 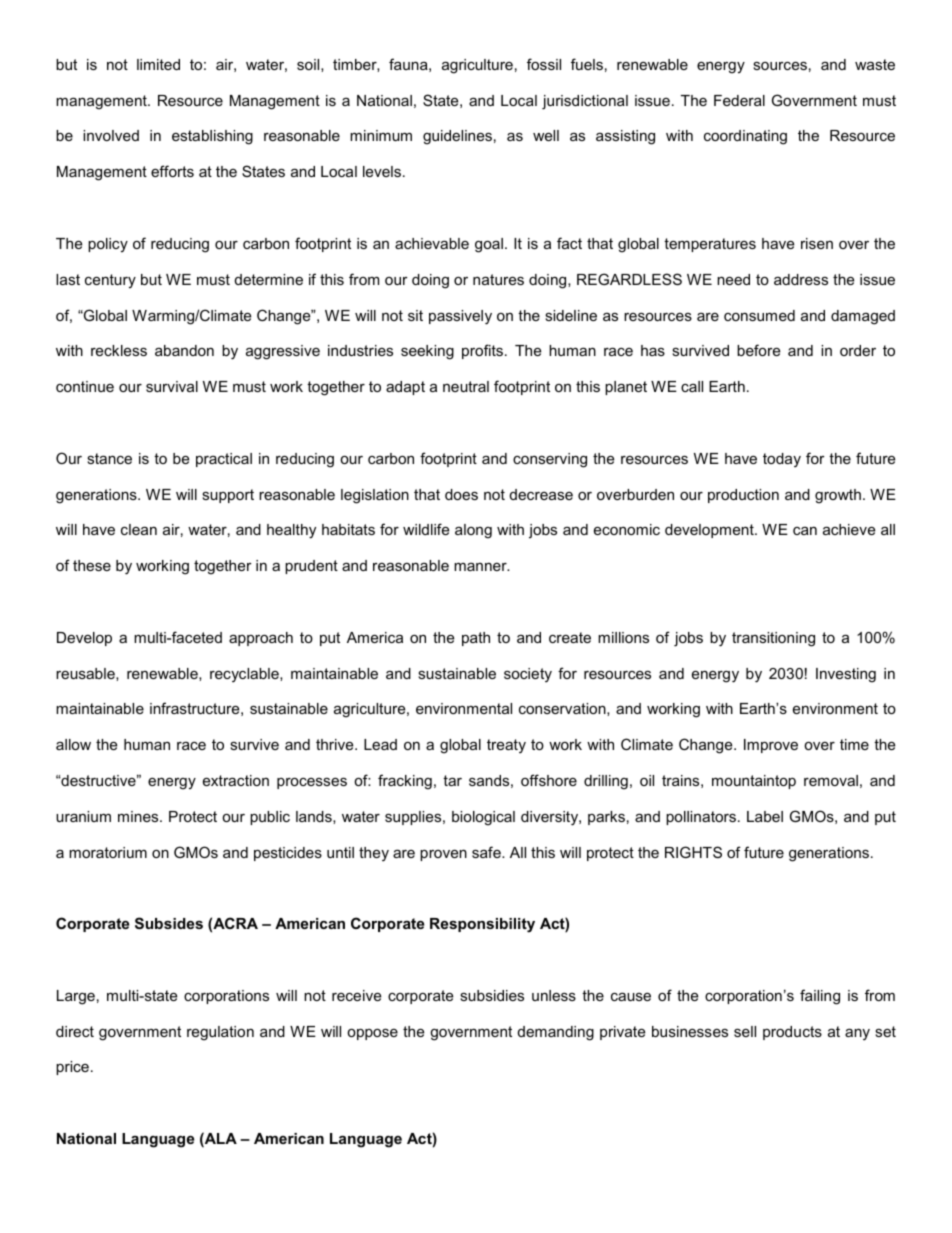 I want to click on subsidies, so click(x=492, y=995).
